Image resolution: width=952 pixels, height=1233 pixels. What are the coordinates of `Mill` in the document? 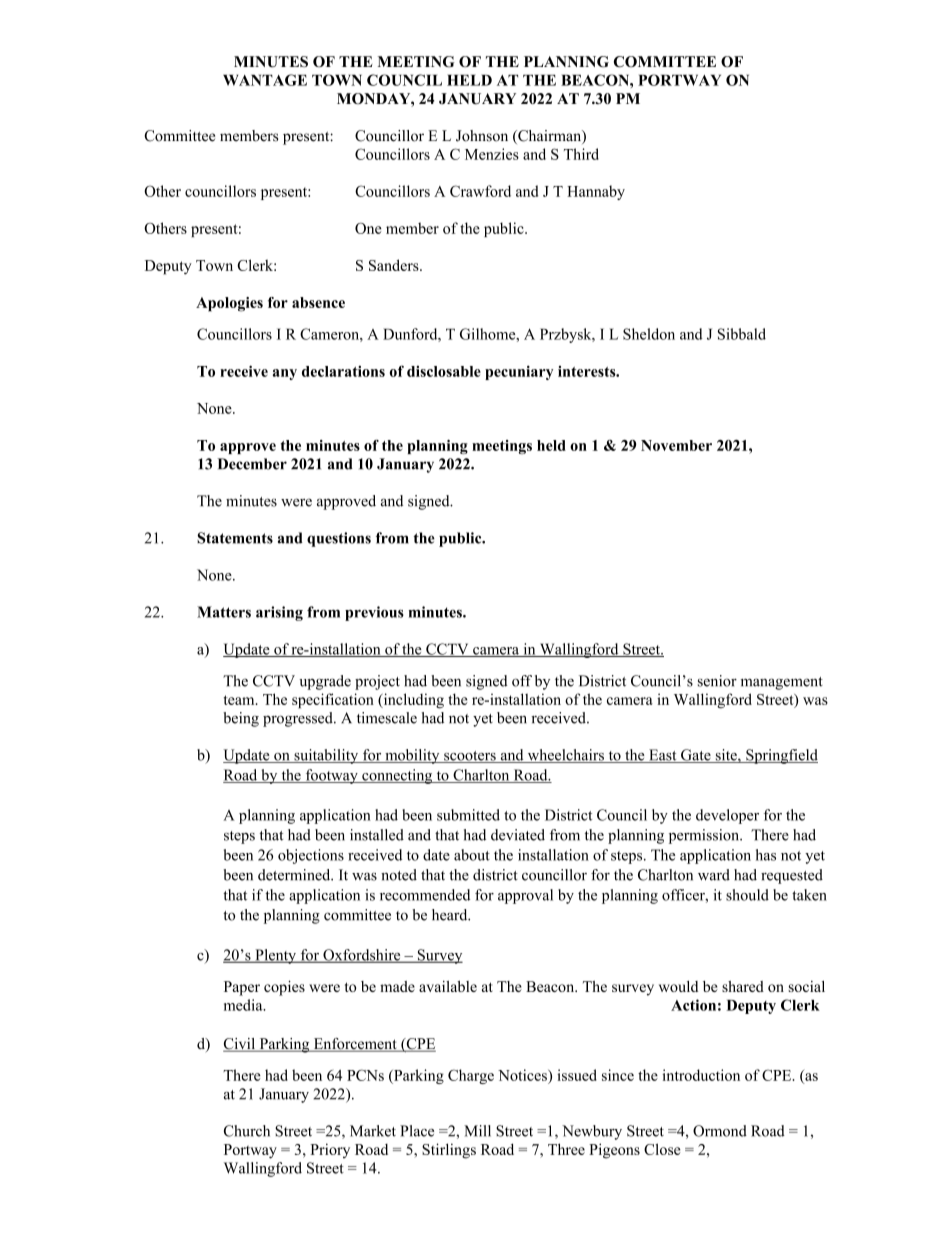 It's located at (477, 1131).
